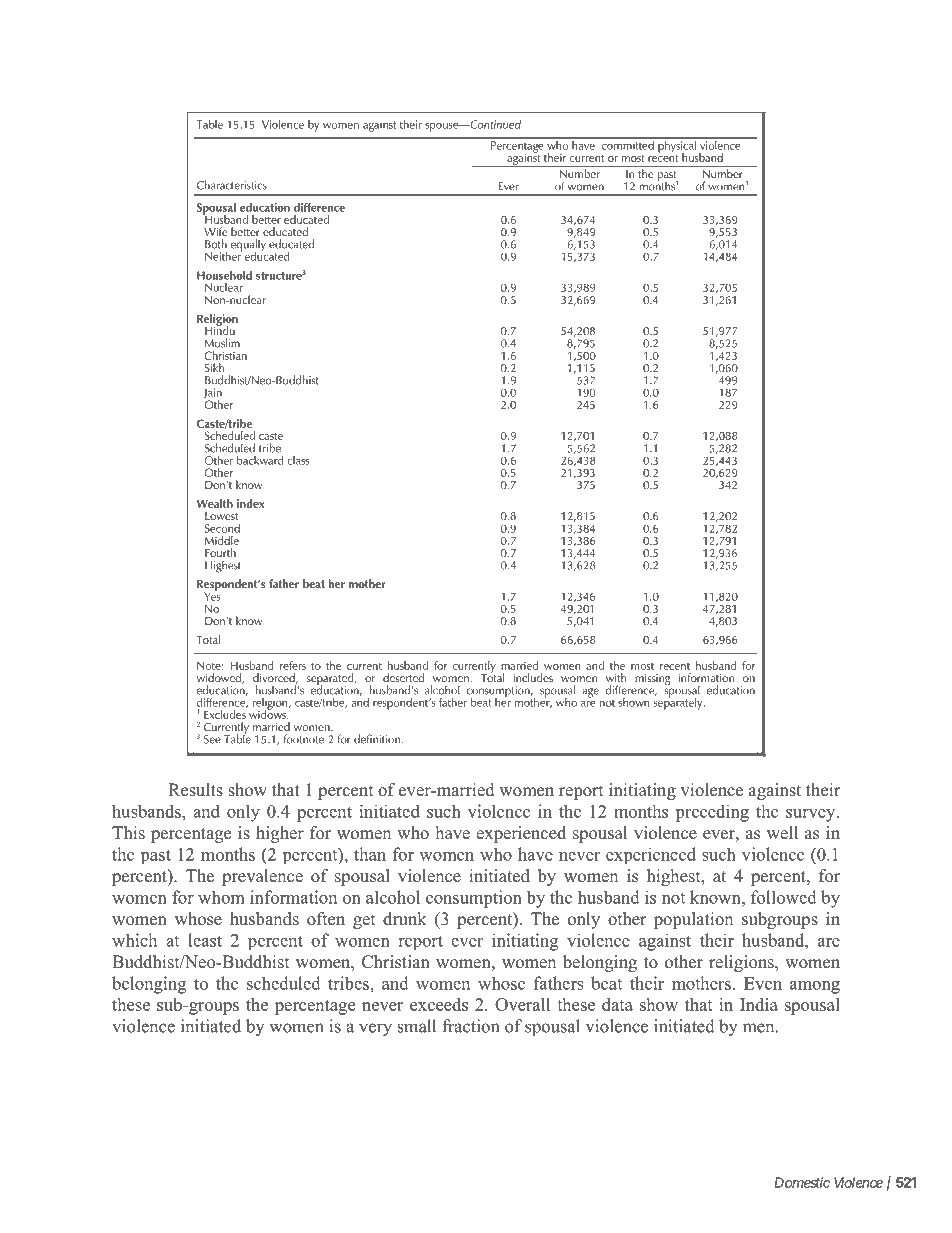 The image size is (952, 1233). I want to click on drunk, so click(405, 918).
